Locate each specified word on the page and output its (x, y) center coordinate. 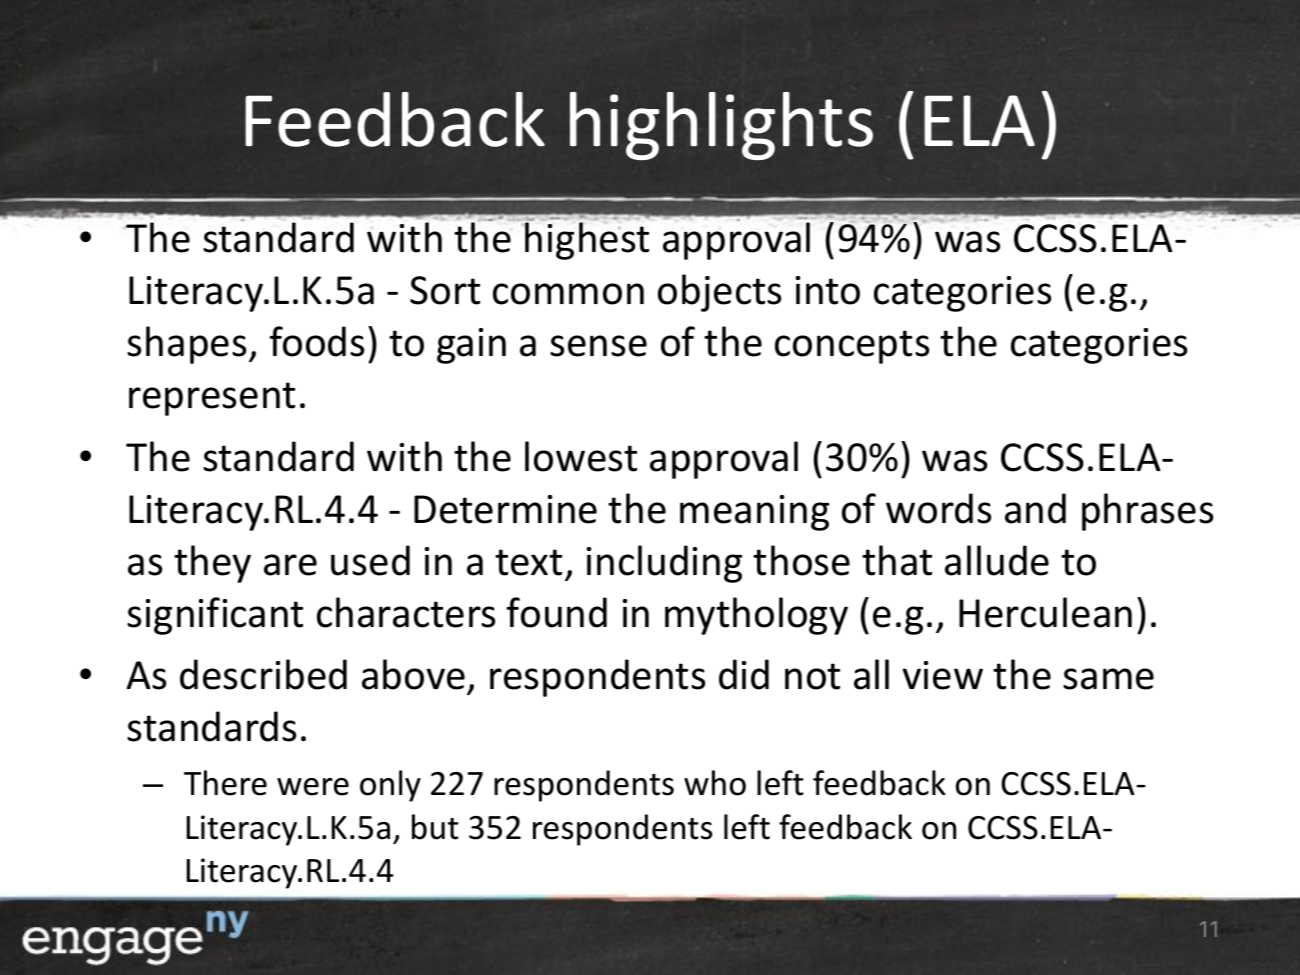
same (1108, 679)
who (715, 783)
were (313, 787)
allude (997, 560)
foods (316, 341)
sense (598, 346)
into (828, 290)
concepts (852, 347)
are (290, 565)
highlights (721, 126)
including (664, 564)
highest (587, 241)
